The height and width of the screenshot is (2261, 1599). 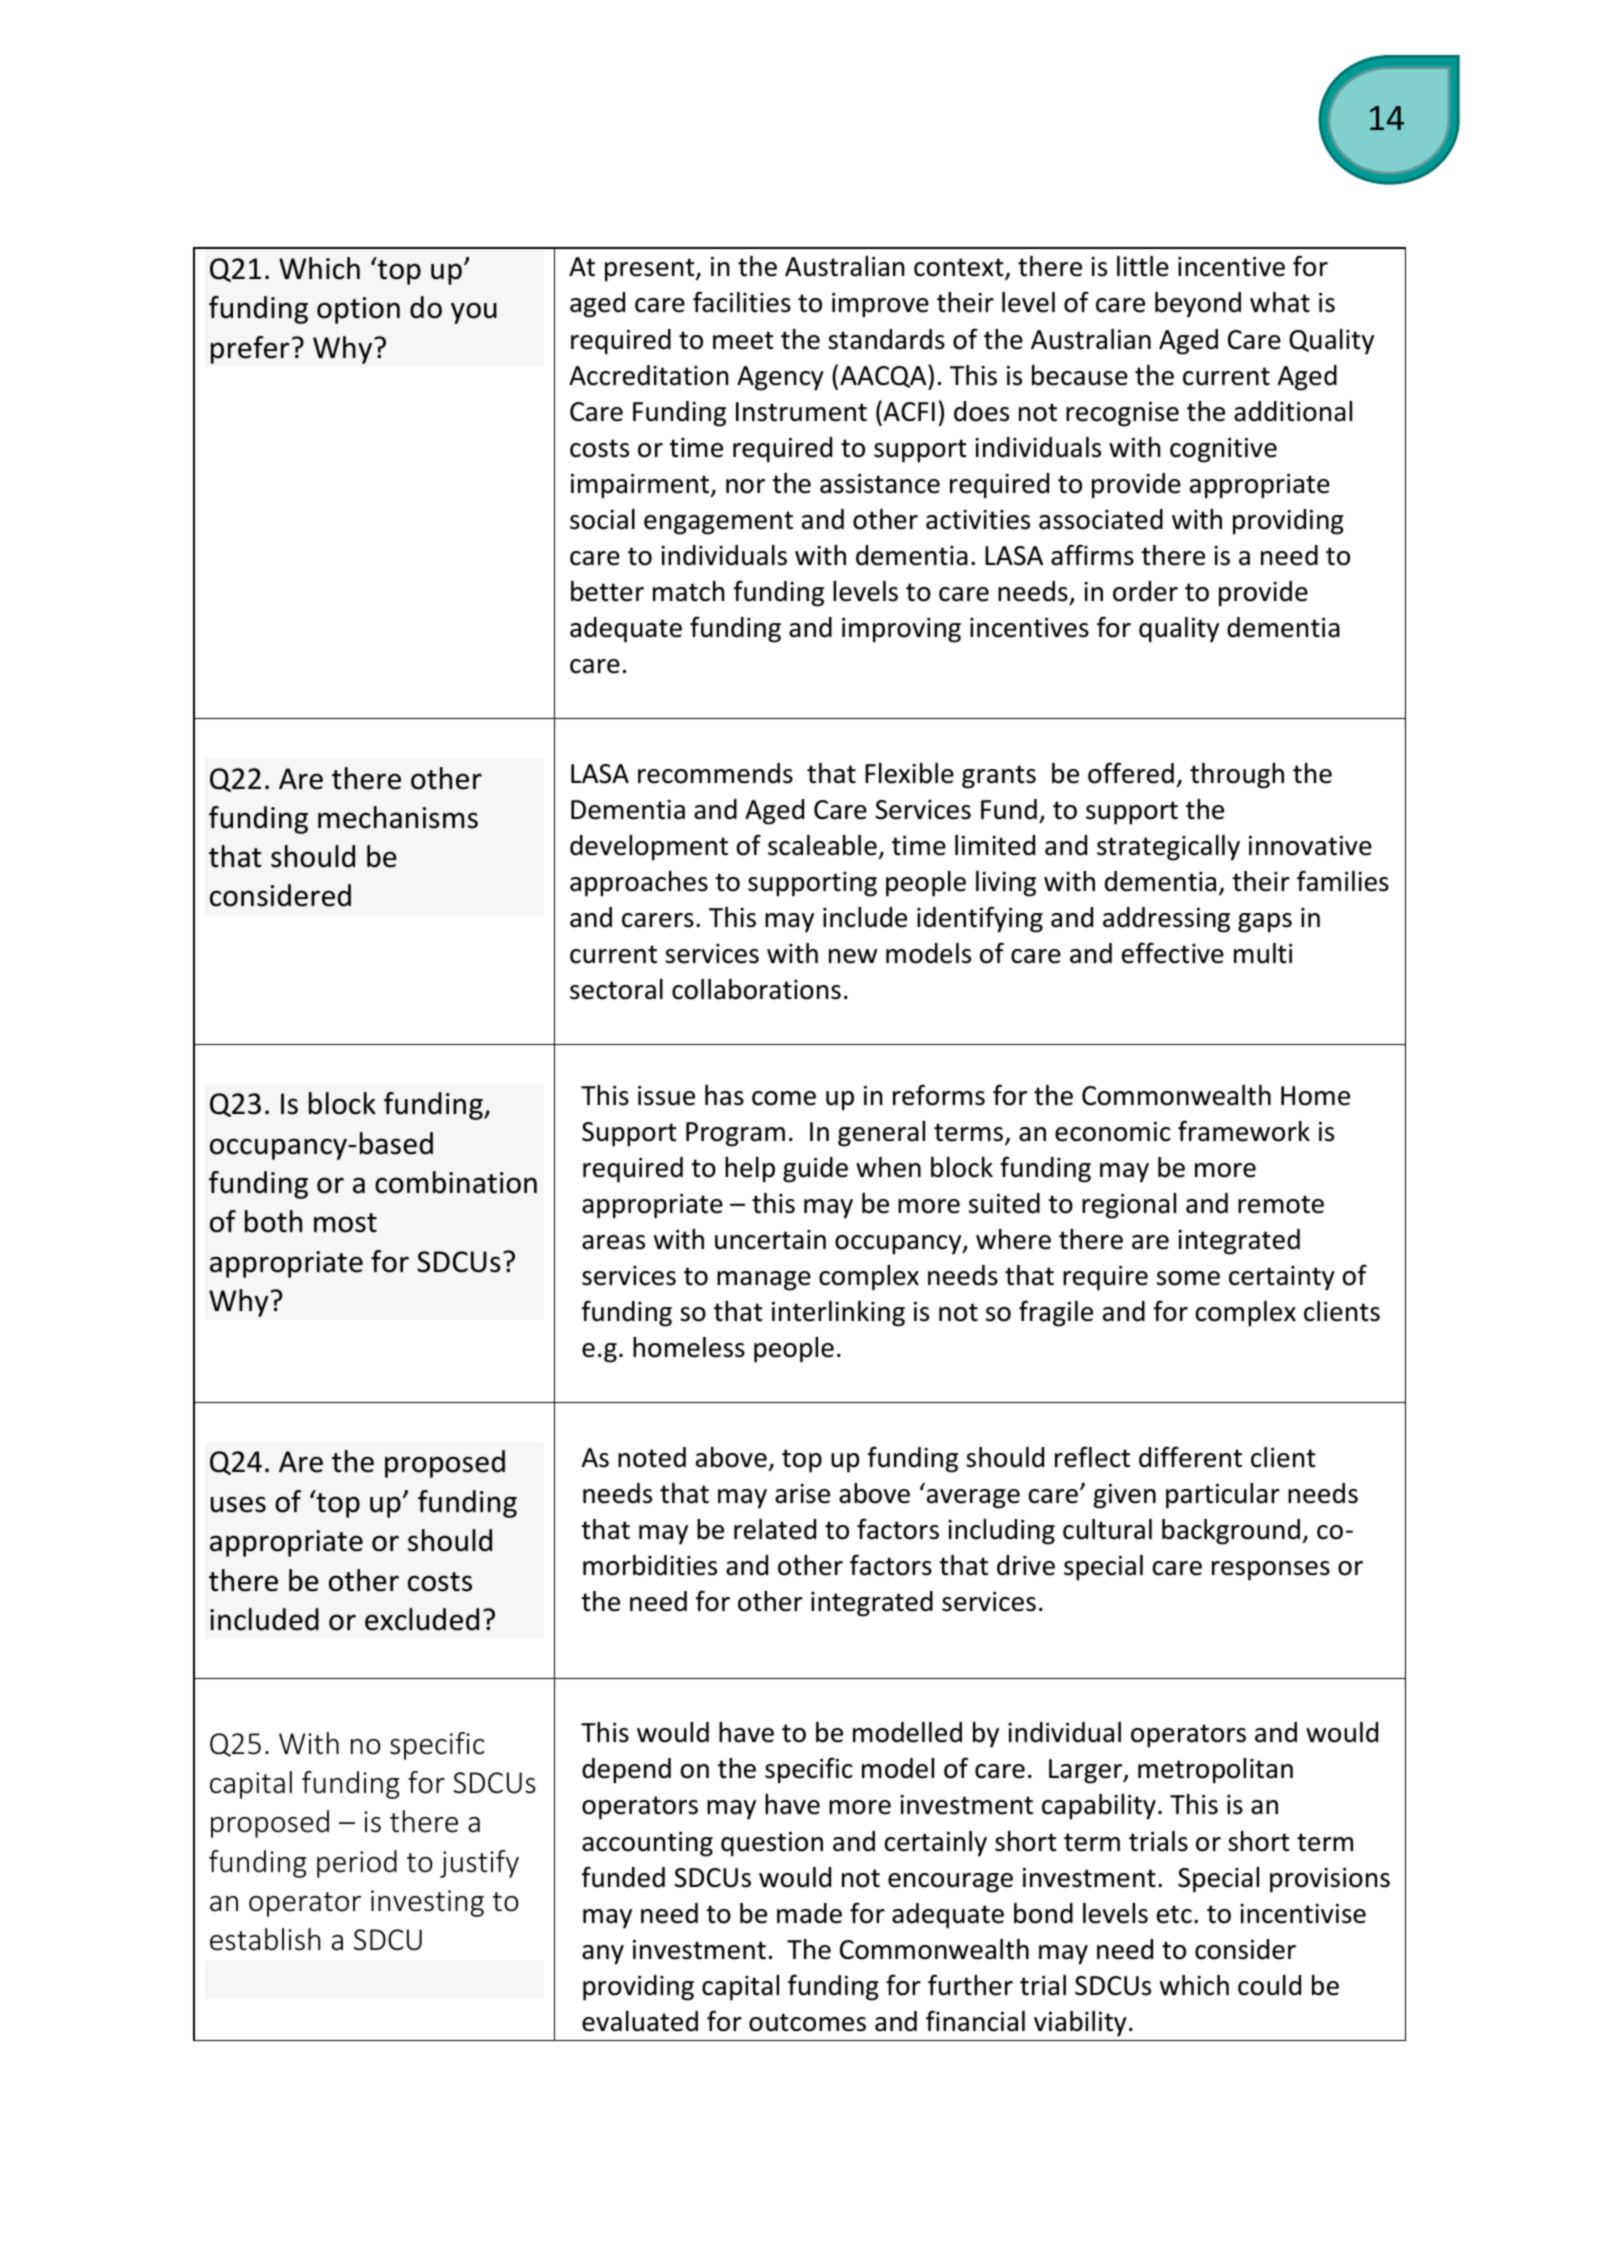 What do you see at coordinates (756, 989) in the screenshot?
I see `collaborations` at bounding box center [756, 989].
